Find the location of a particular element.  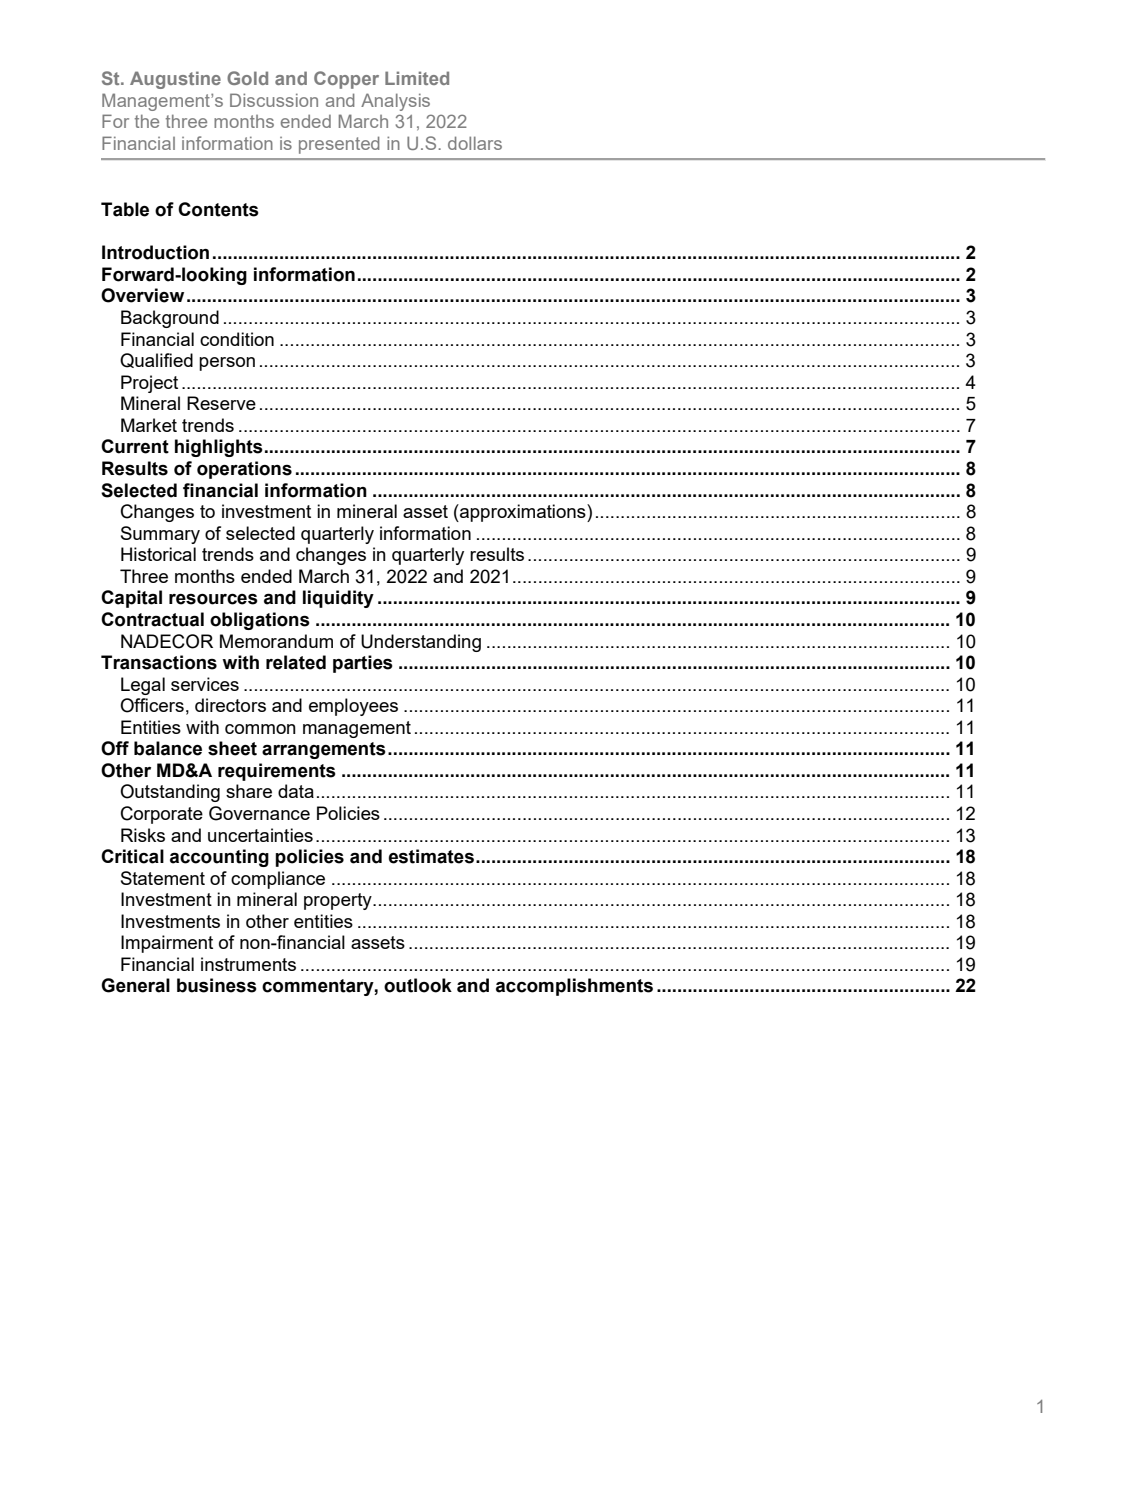

Project is located at coordinates (149, 384).
